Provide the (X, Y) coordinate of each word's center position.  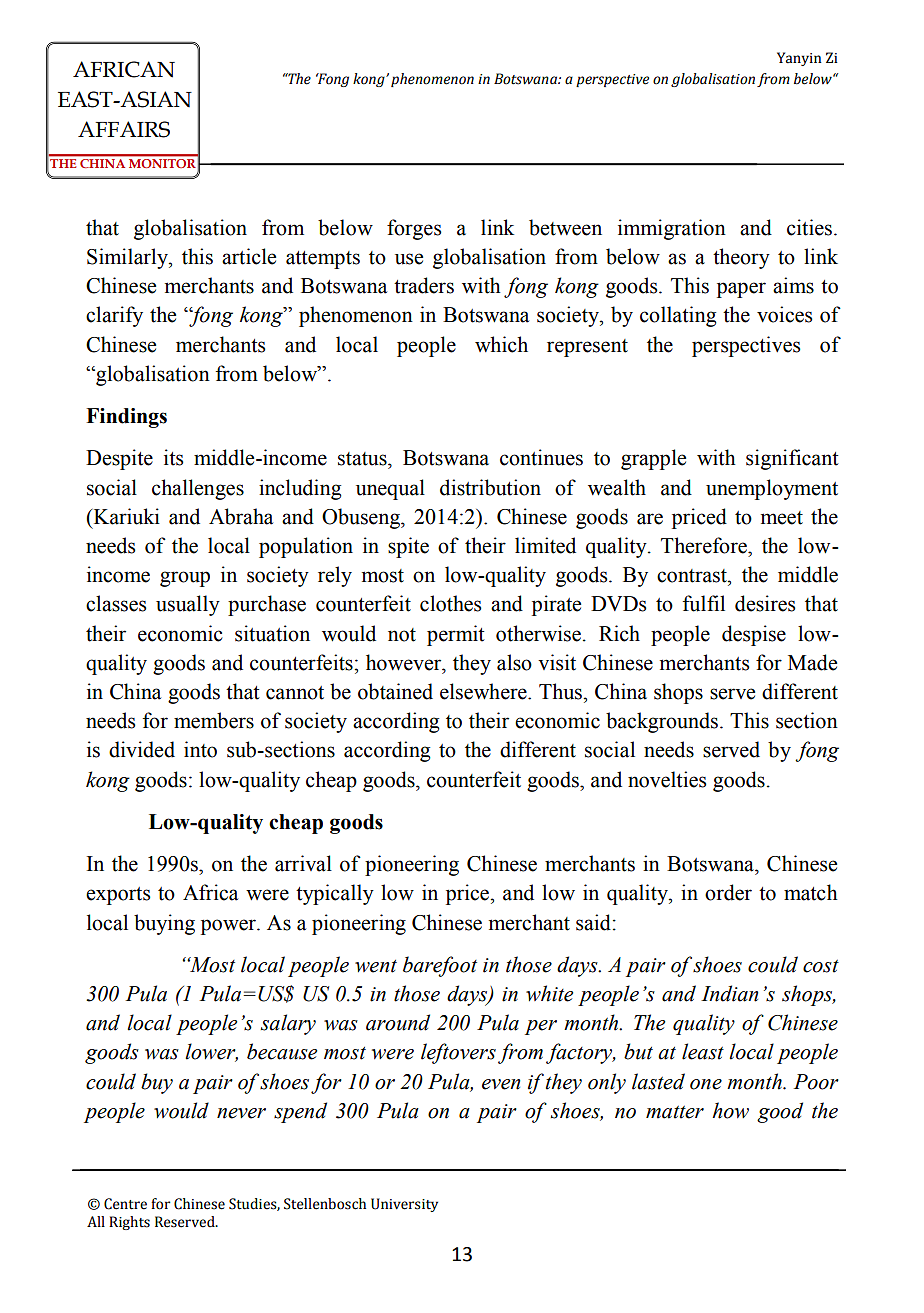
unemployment (772, 489)
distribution (490, 487)
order (728, 892)
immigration (672, 229)
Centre (125, 1204)
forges (414, 229)
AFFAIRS (124, 129)
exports (118, 896)
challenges (198, 489)
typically (335, 894)
